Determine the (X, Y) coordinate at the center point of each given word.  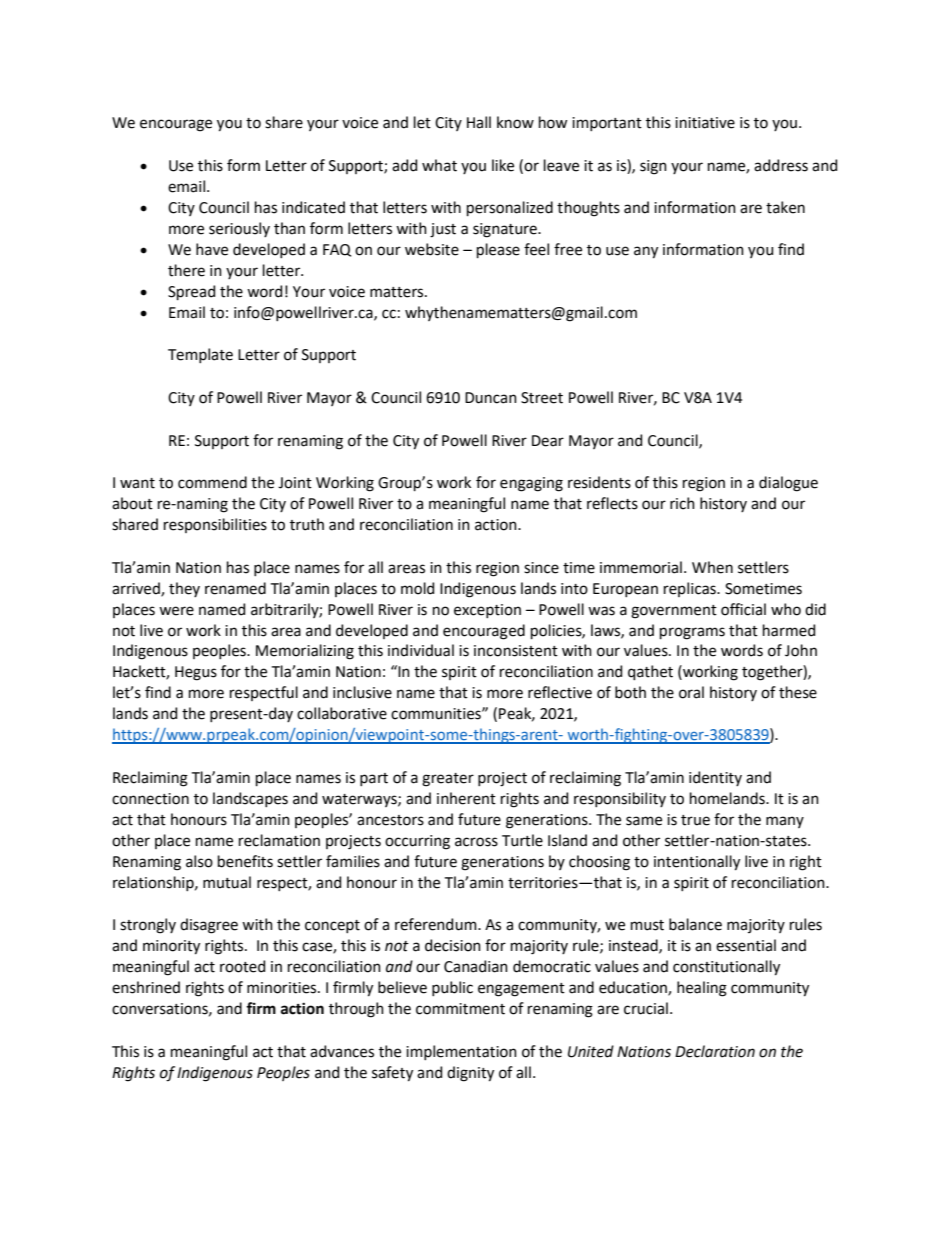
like (503, 165)
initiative (705, 123)
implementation (461, 1052)
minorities (283, 988)
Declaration (715, 1051)
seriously (239, 229)
